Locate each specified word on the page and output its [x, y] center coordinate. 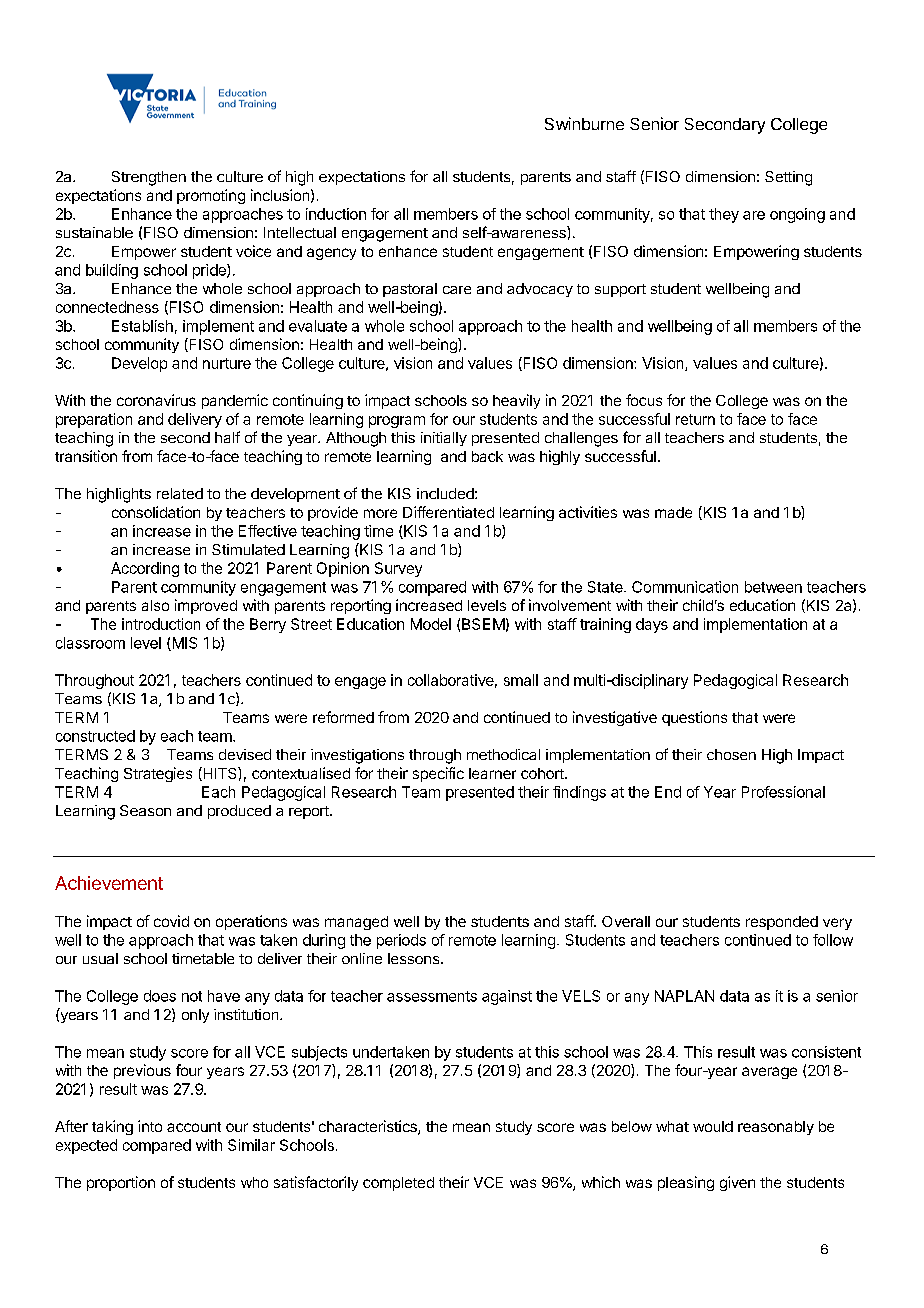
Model [431, 624]
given [737, 1183]
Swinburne [584, 123]
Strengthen [149, 178]
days [652, 625]
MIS [183, 644]
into [150, 1126]
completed [398, 1184]
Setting [788, 178]
